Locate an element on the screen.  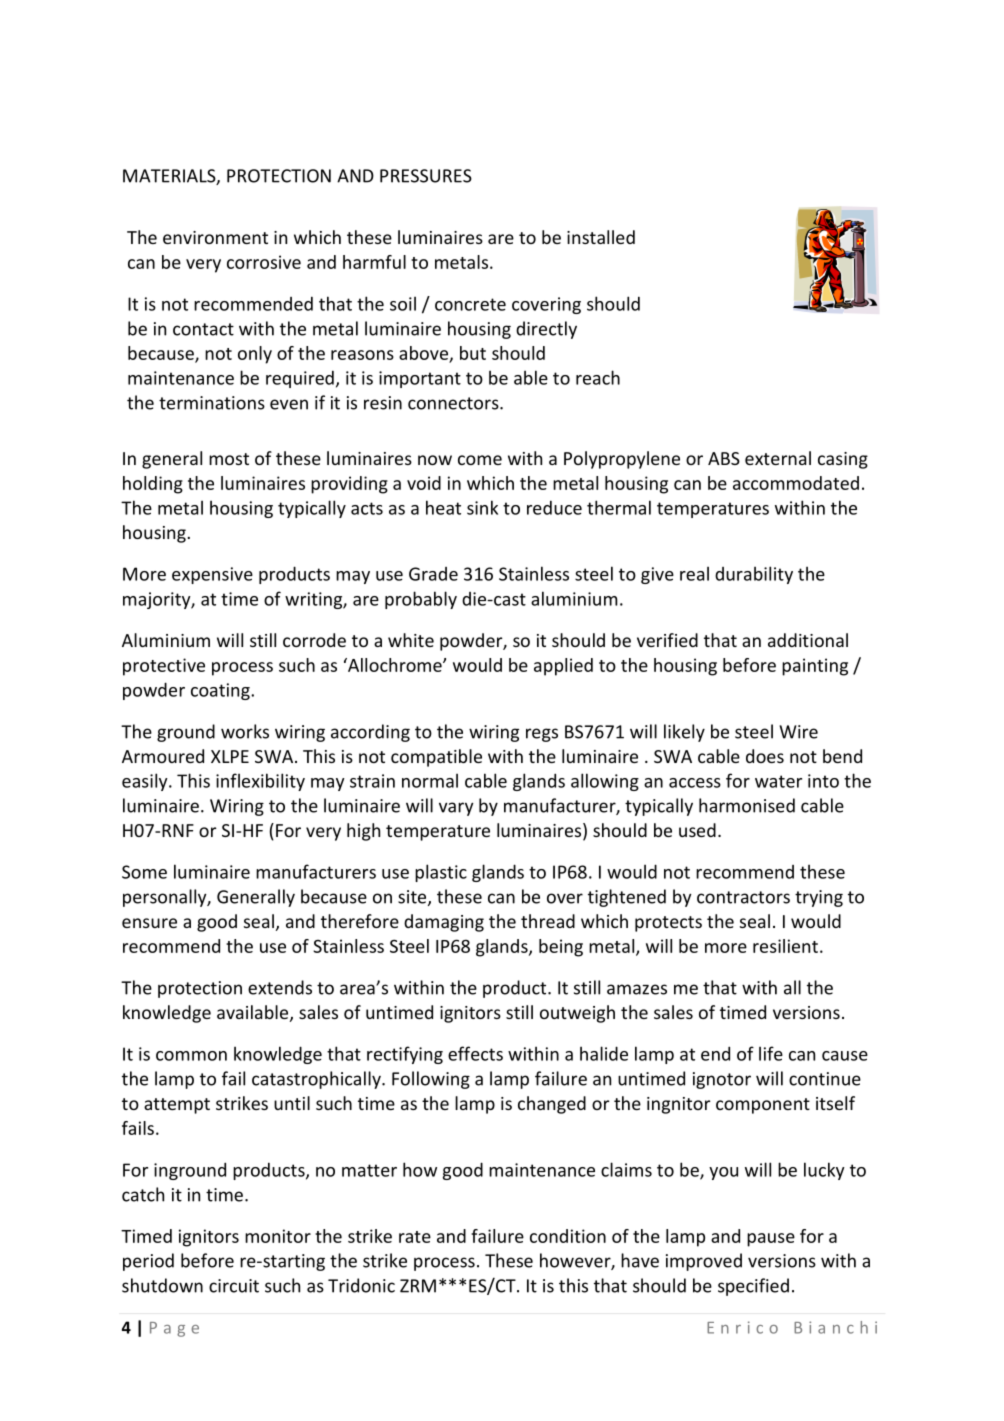
PRESSURES is located at coordinates (426, 176).
